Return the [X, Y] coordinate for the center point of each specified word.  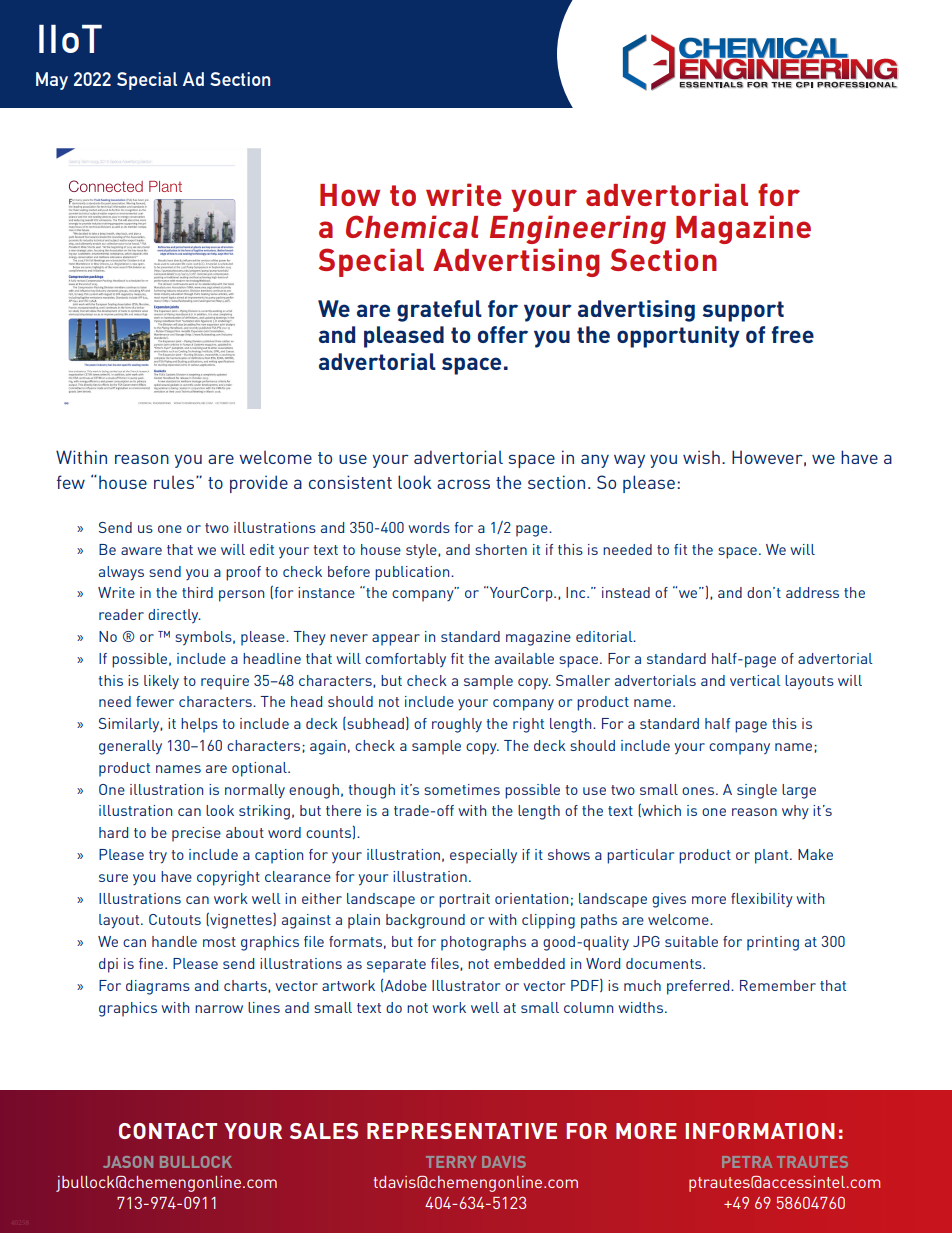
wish [701, 457]
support [743, 311]
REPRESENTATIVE [462, 1131]
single [757, 791]
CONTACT [168, 1131]
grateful [439, 311]
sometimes [462, 789]
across [463, 484]
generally [130, 747]
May [52, 81]
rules [175, 482]
